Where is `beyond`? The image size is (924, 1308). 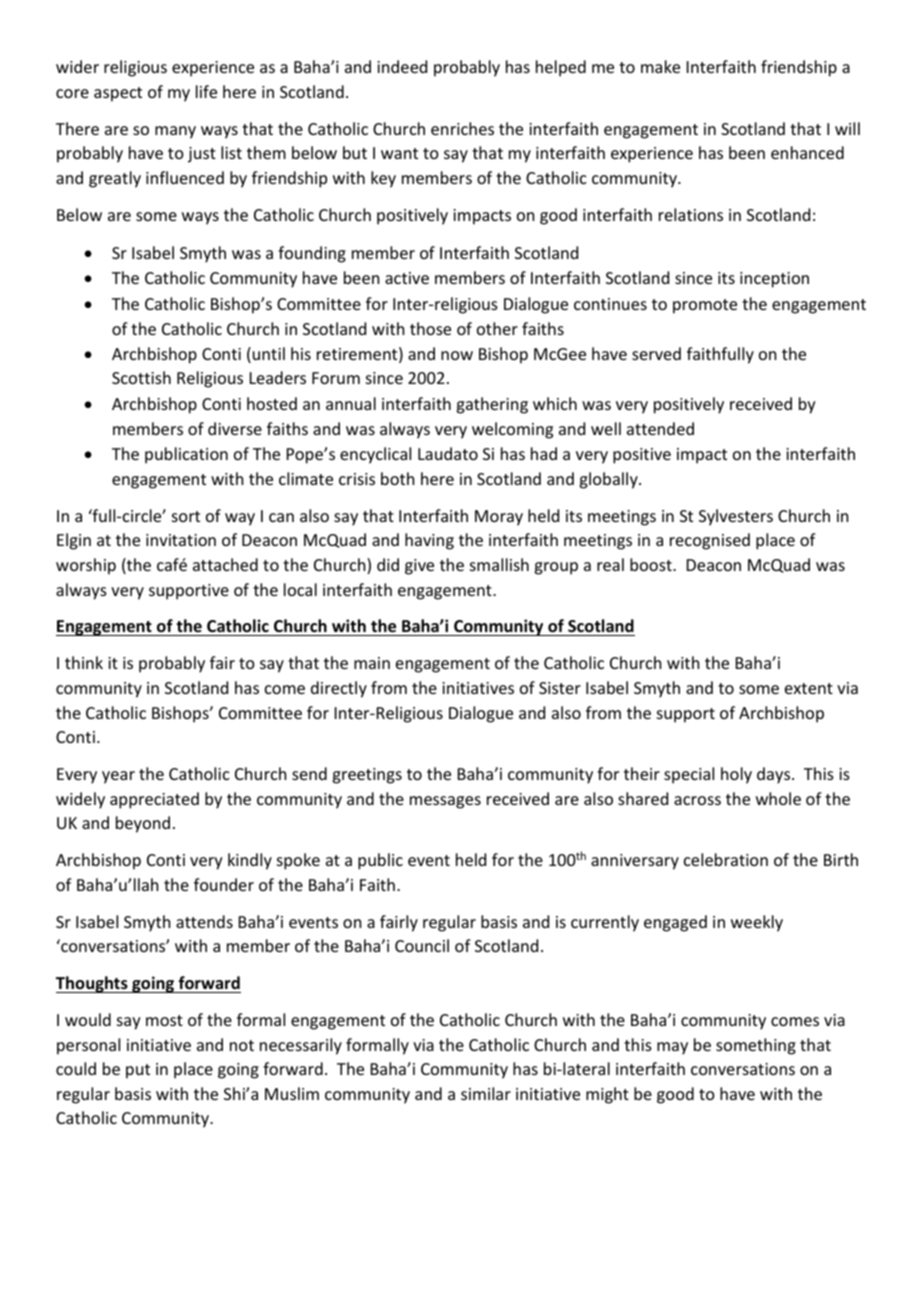
beyond is located at coordinates (143, 824).
